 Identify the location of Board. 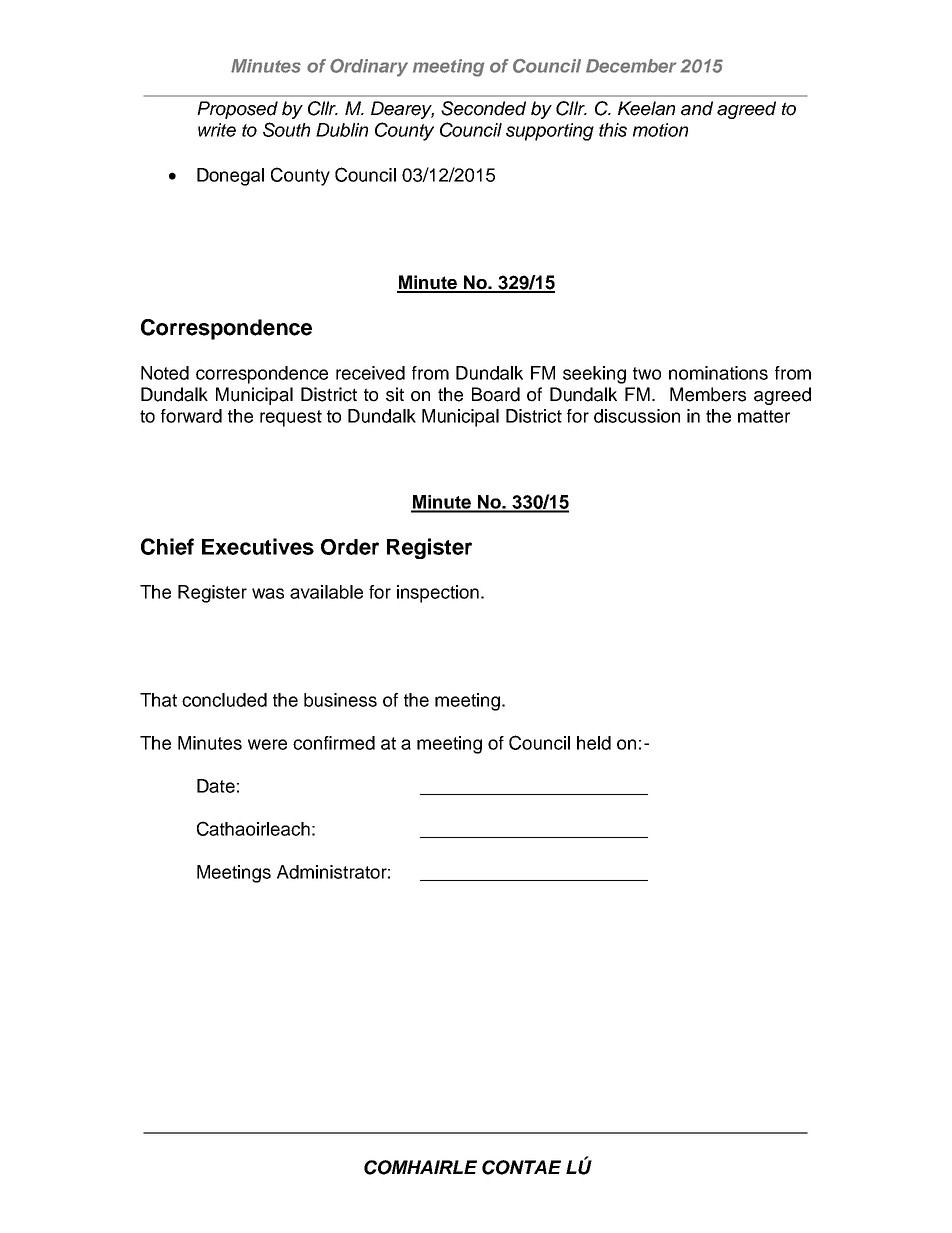
(496, 394).
